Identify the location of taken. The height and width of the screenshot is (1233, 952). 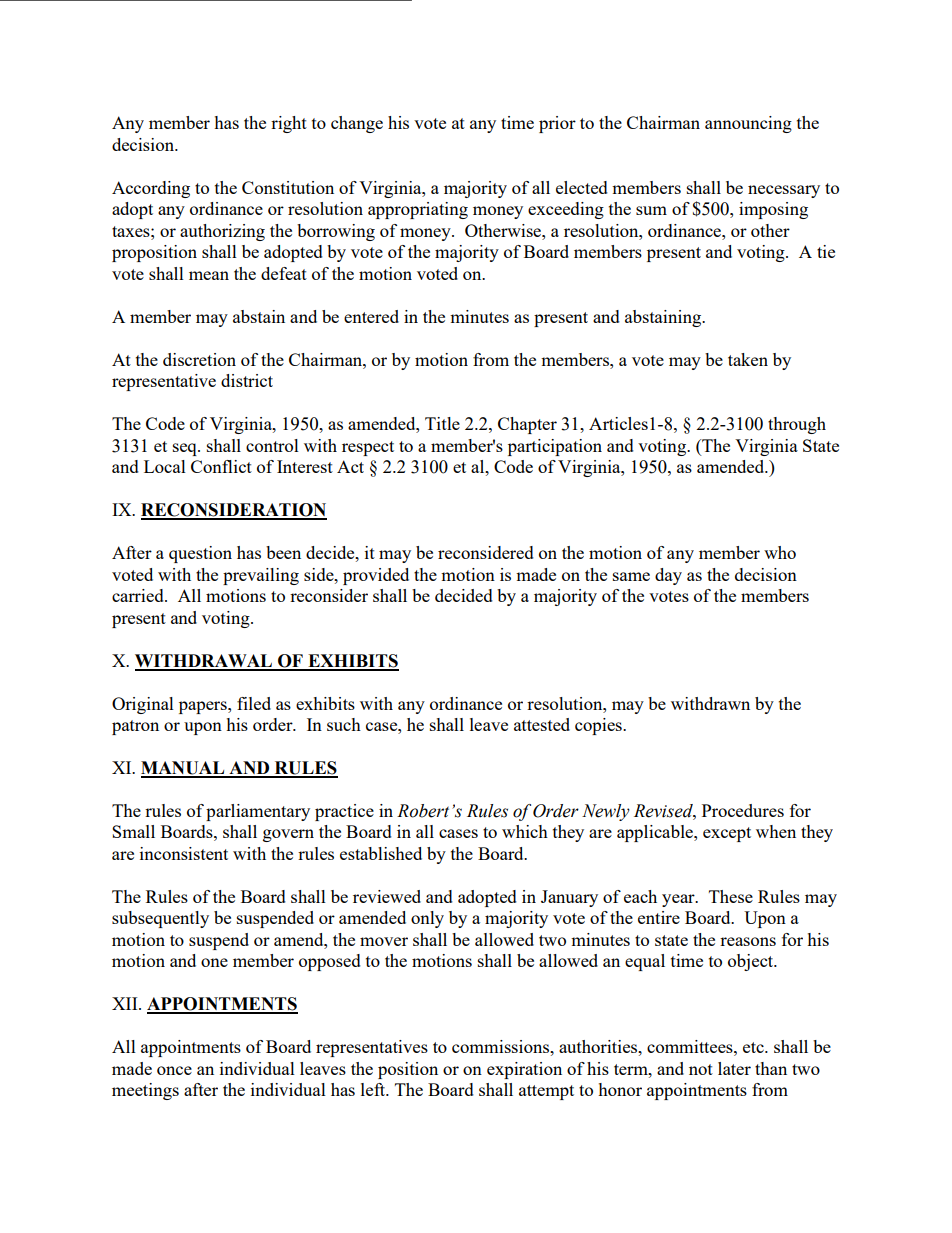
(748, 359).
